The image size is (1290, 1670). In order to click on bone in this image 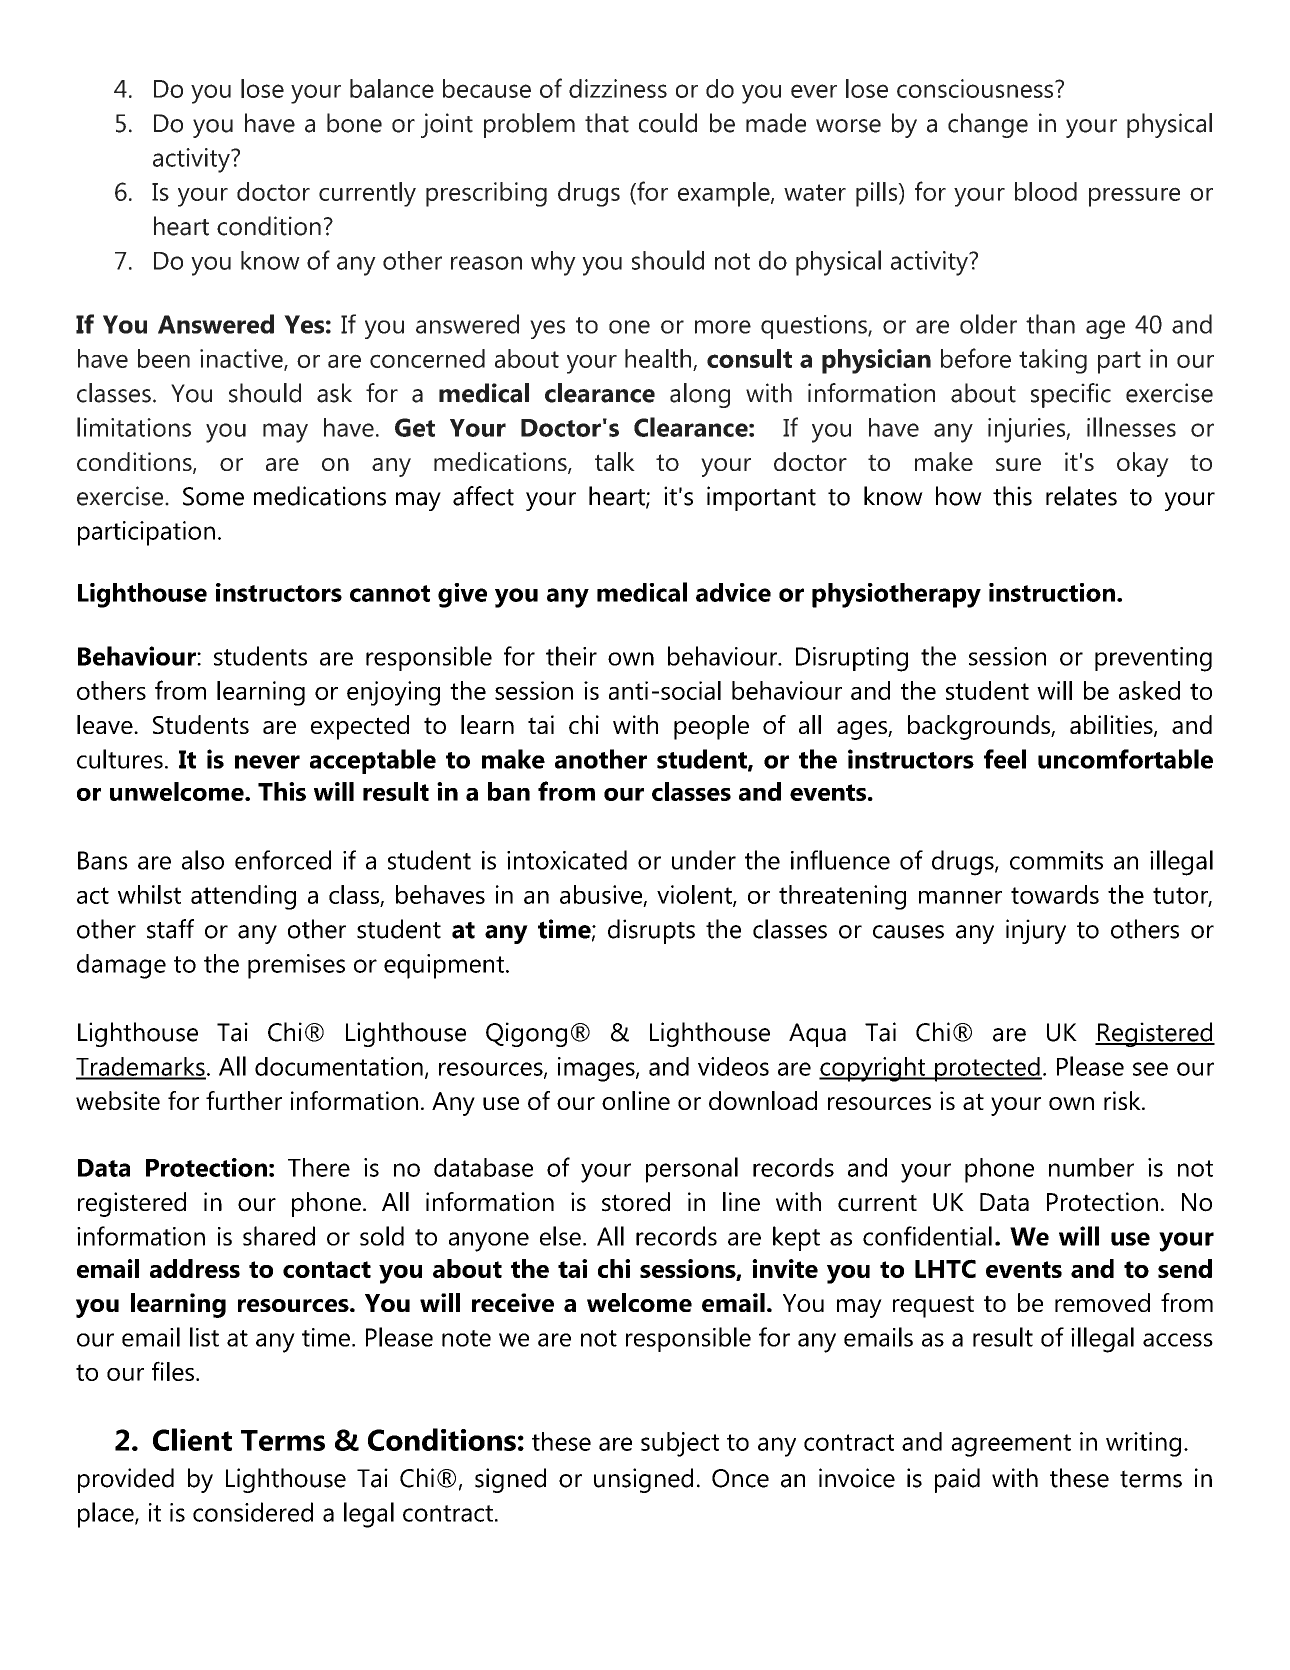, I will do `click(354, 123)`.
